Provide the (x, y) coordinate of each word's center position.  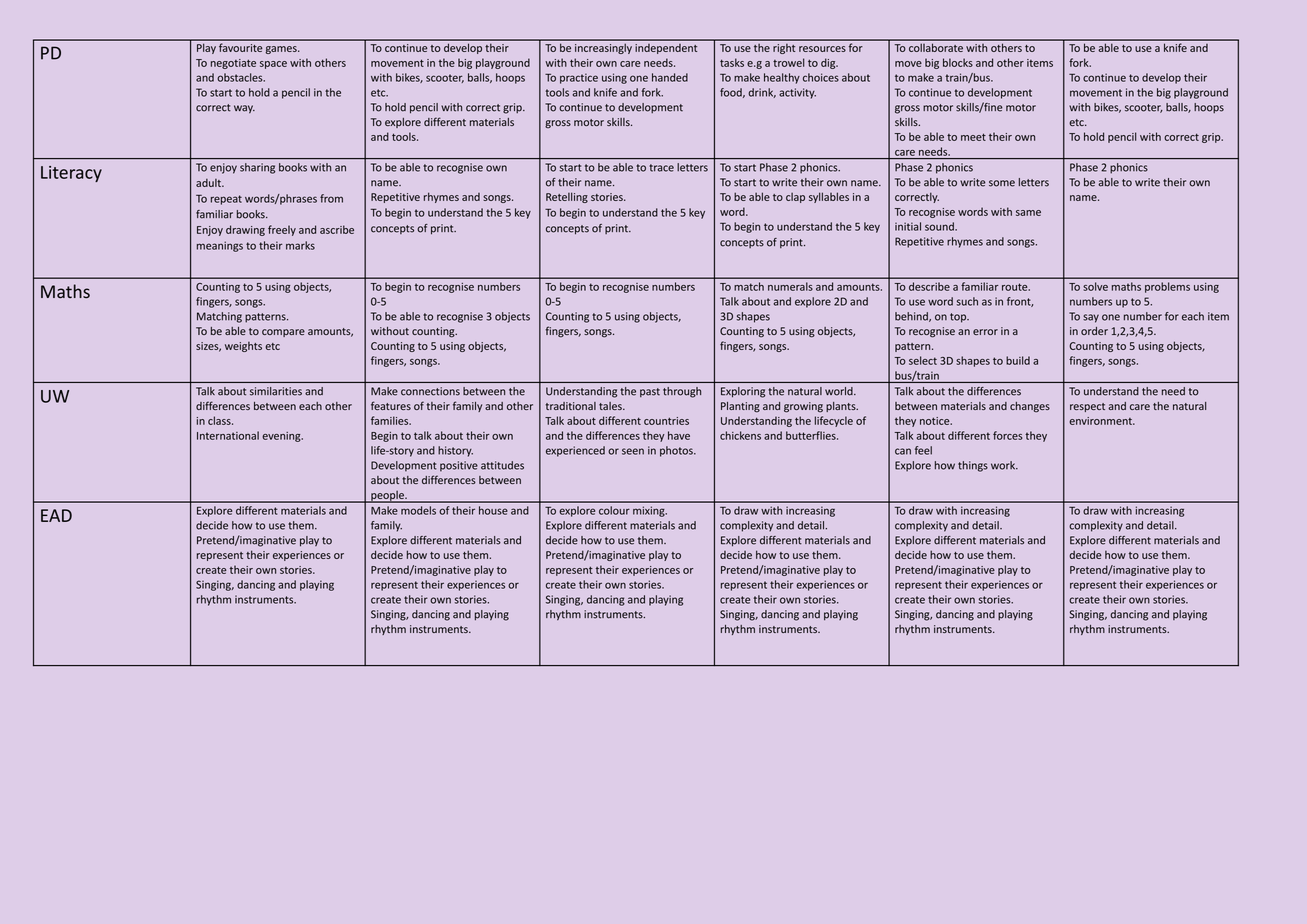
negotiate (233, 64)
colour (614, 510)
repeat (226, 200)
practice (579, 78)
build (1018, 360)
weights (243, 347)
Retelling (567, 197)
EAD (56, 515)
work (1004, 465)
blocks (958, 62)
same (1028, 213)
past (650, 392)
